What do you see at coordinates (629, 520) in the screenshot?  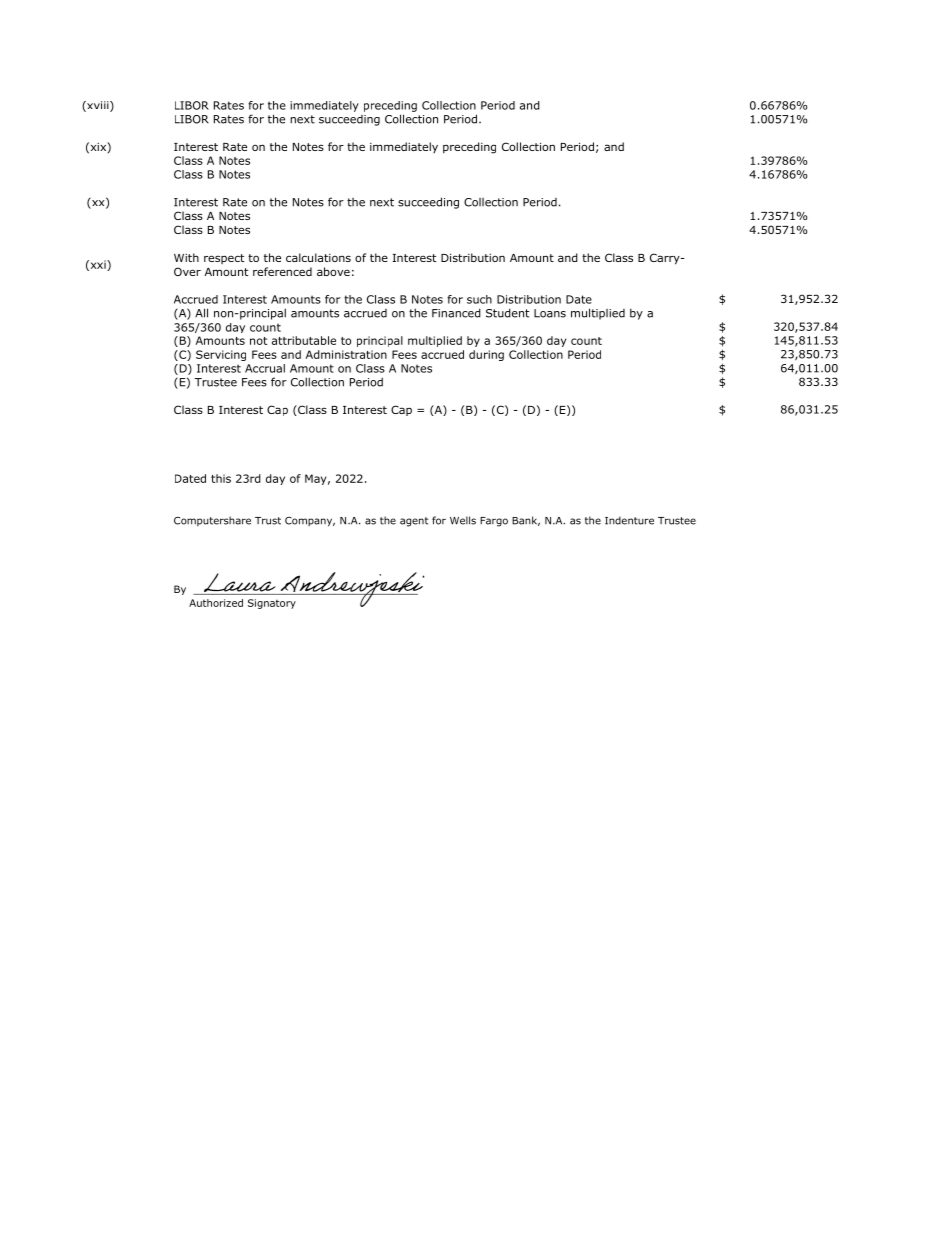 I see `Indenture` at bounding box center [629, 520].
